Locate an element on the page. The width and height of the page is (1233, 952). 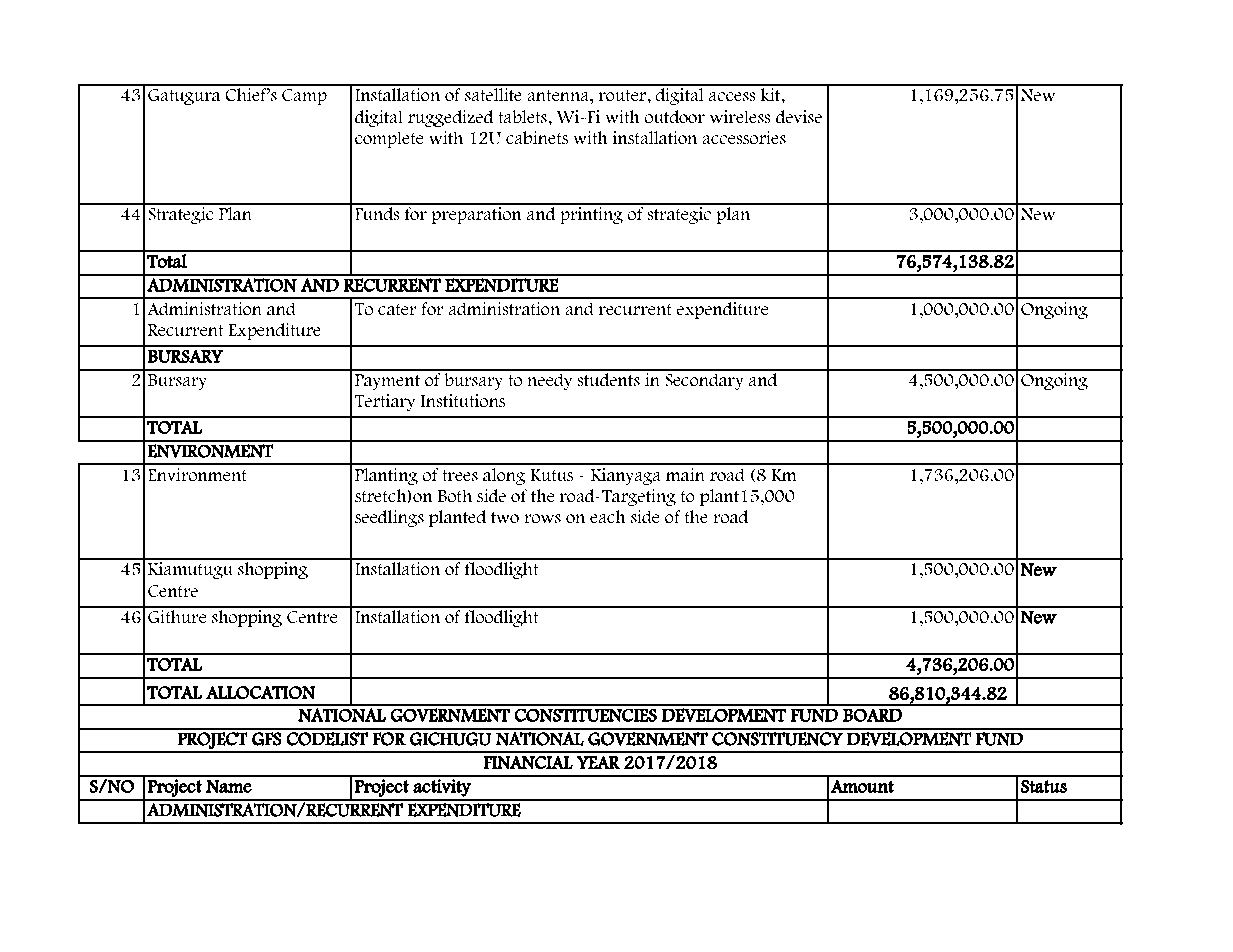
devise is located at coordinates (799, 117).
